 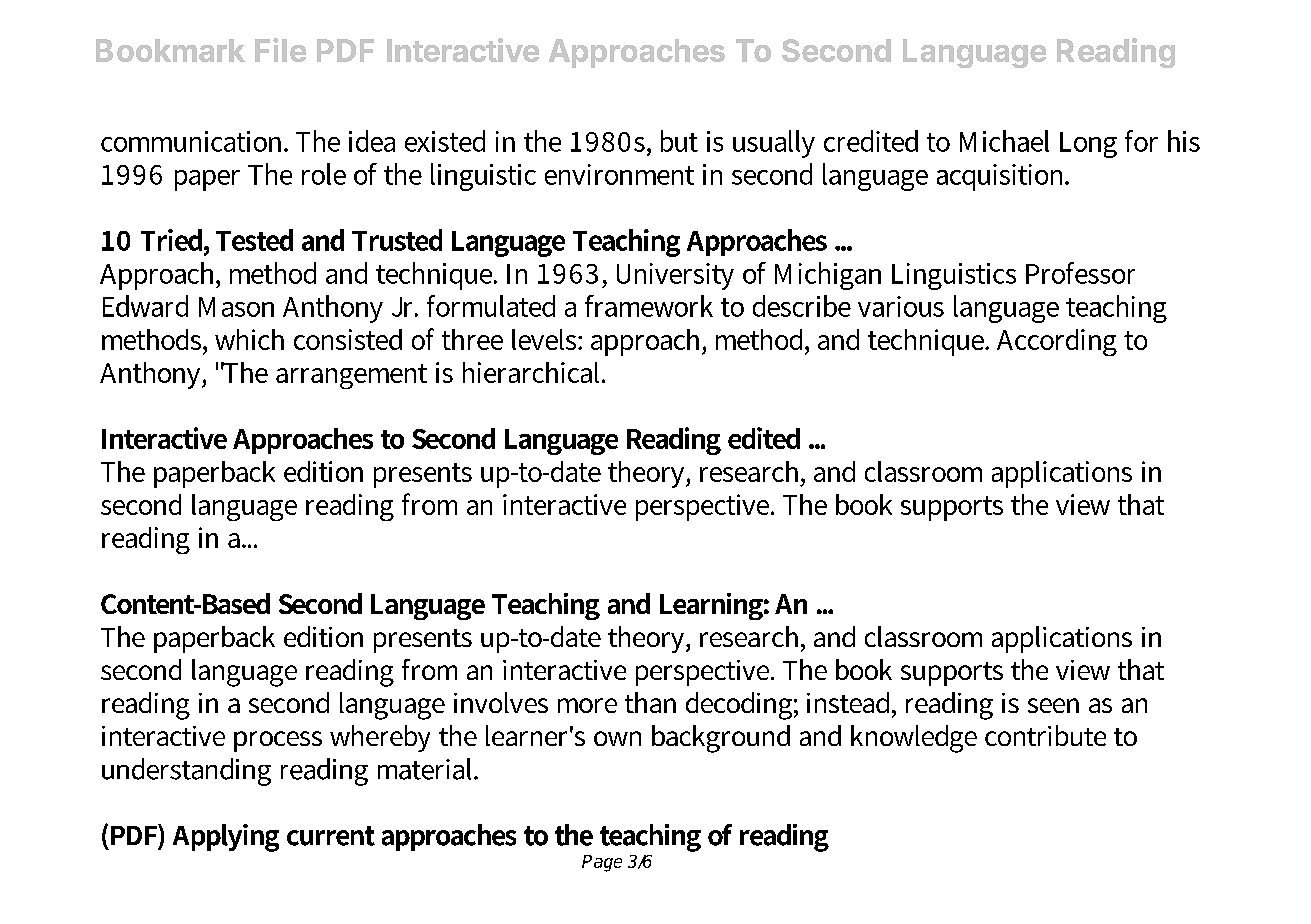 I want to click on Professor, so click(x=1080, y=273).
